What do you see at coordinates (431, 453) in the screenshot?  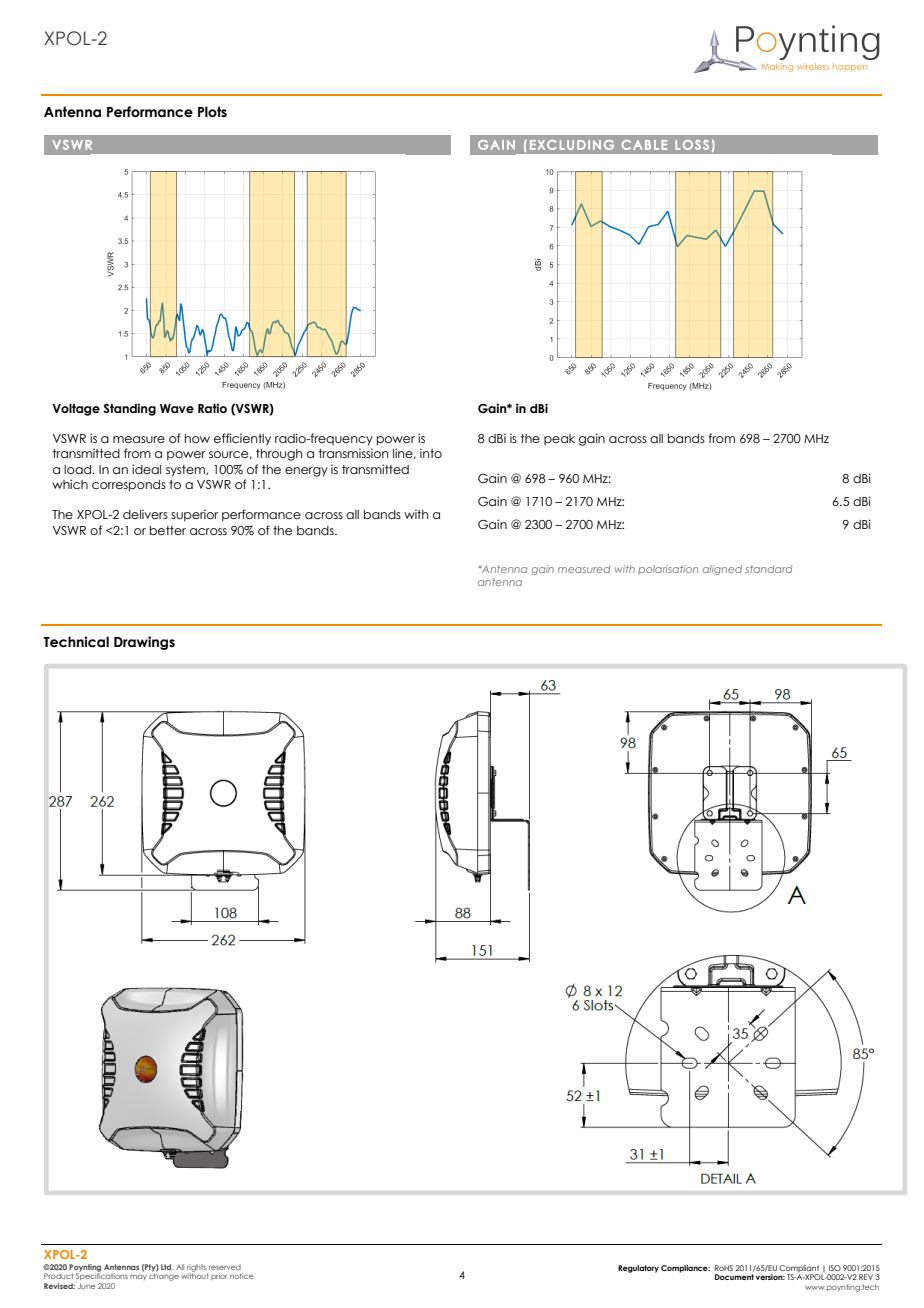 I see `into` at bounding box center [431, 453].
